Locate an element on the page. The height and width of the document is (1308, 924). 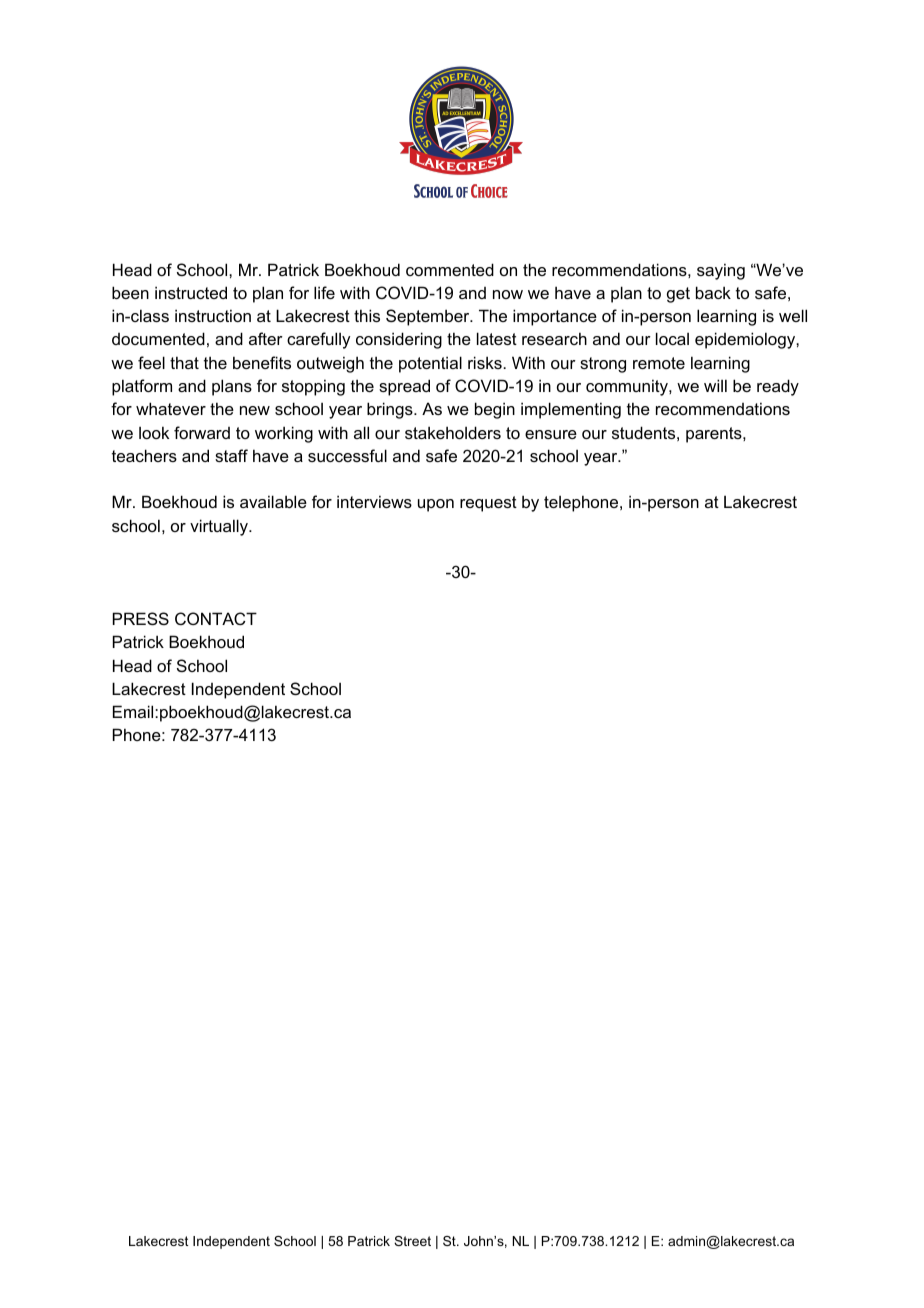
back is located at coordinates (713, 292).
